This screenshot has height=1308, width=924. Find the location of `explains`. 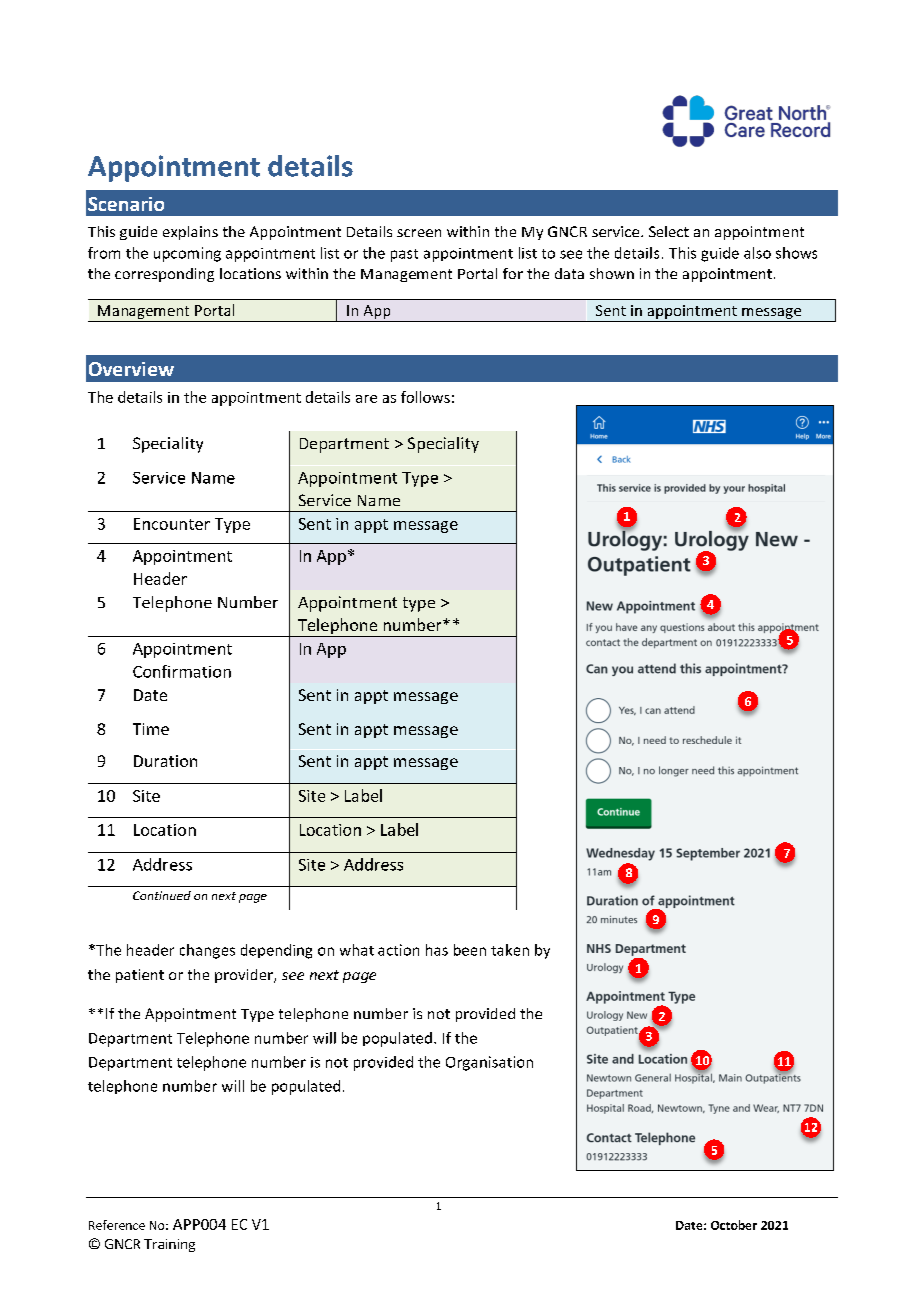

explains is located at coordinates (190, 233).
